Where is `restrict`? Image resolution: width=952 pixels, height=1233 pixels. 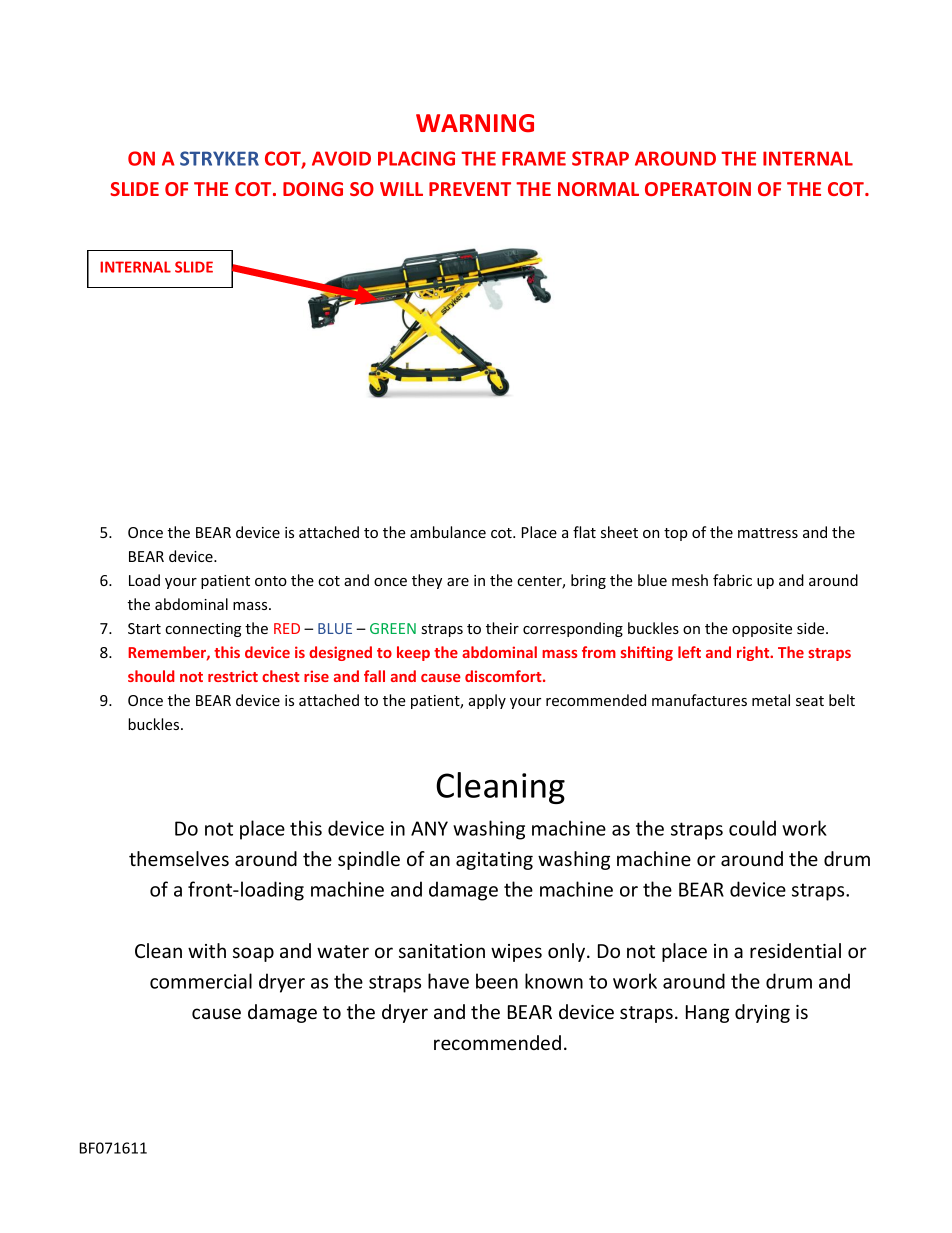
restrict is located at coordinates (233, 676).
